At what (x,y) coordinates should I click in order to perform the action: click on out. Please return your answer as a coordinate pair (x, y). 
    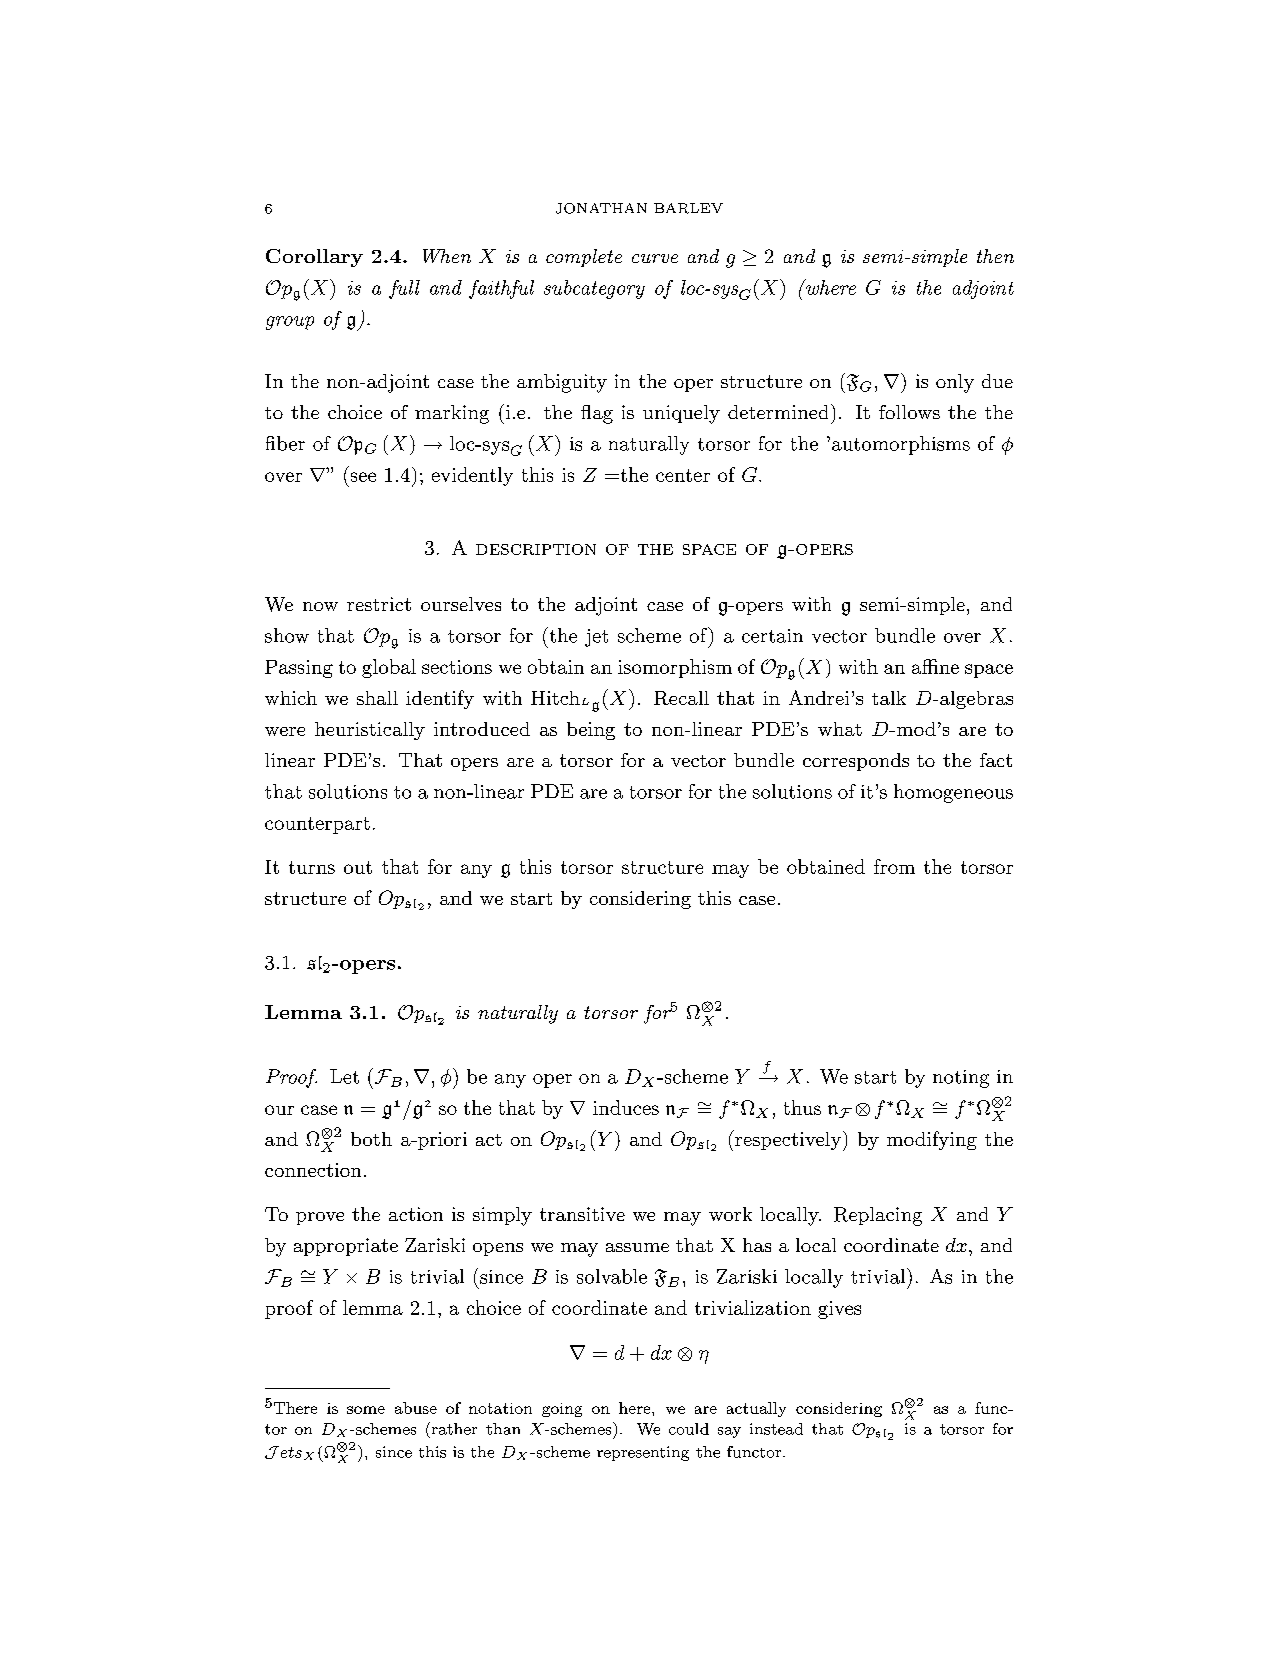
    Looking at the image, I should click on (358, 867).
